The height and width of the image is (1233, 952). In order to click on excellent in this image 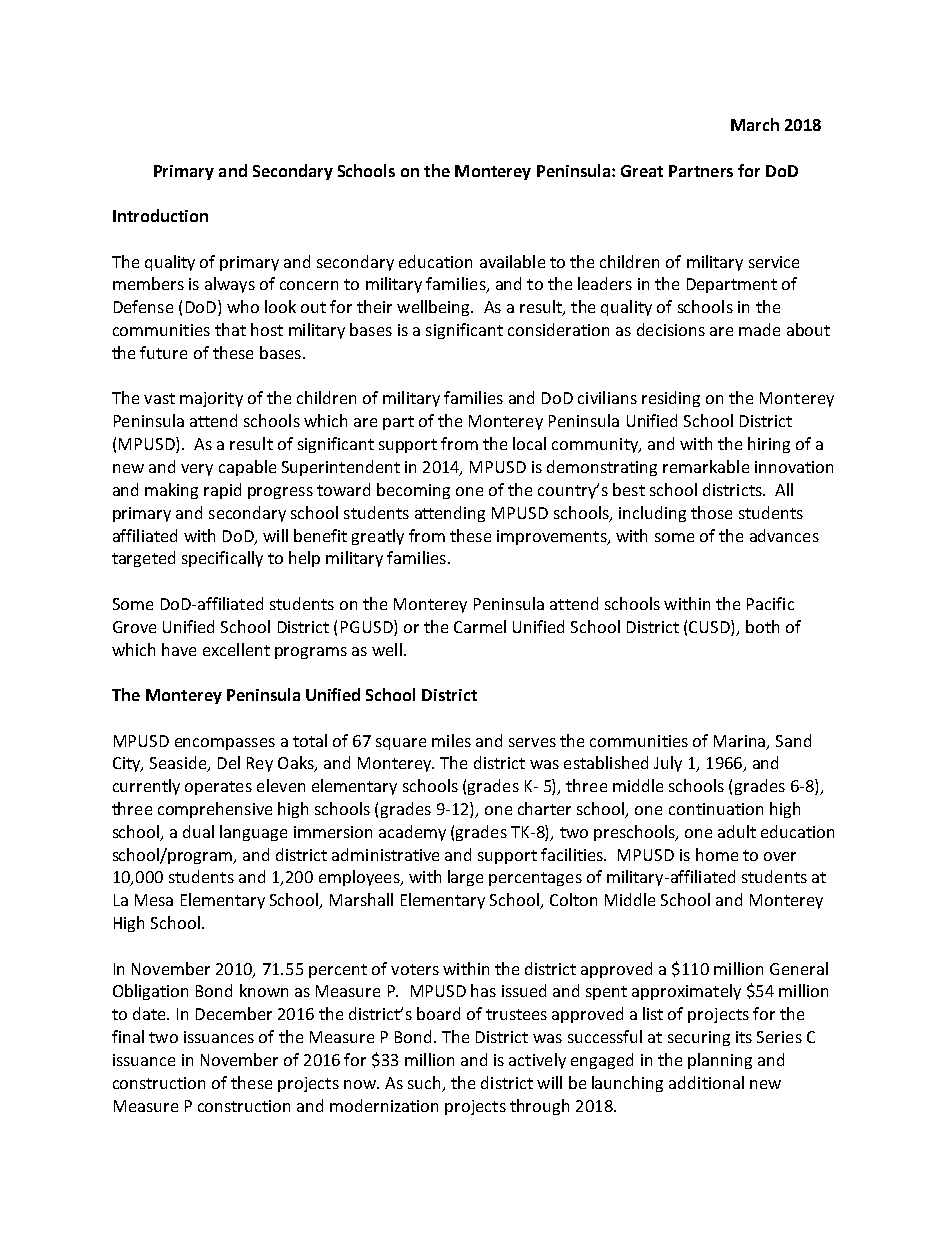, I will do `click(236, 649)`.
